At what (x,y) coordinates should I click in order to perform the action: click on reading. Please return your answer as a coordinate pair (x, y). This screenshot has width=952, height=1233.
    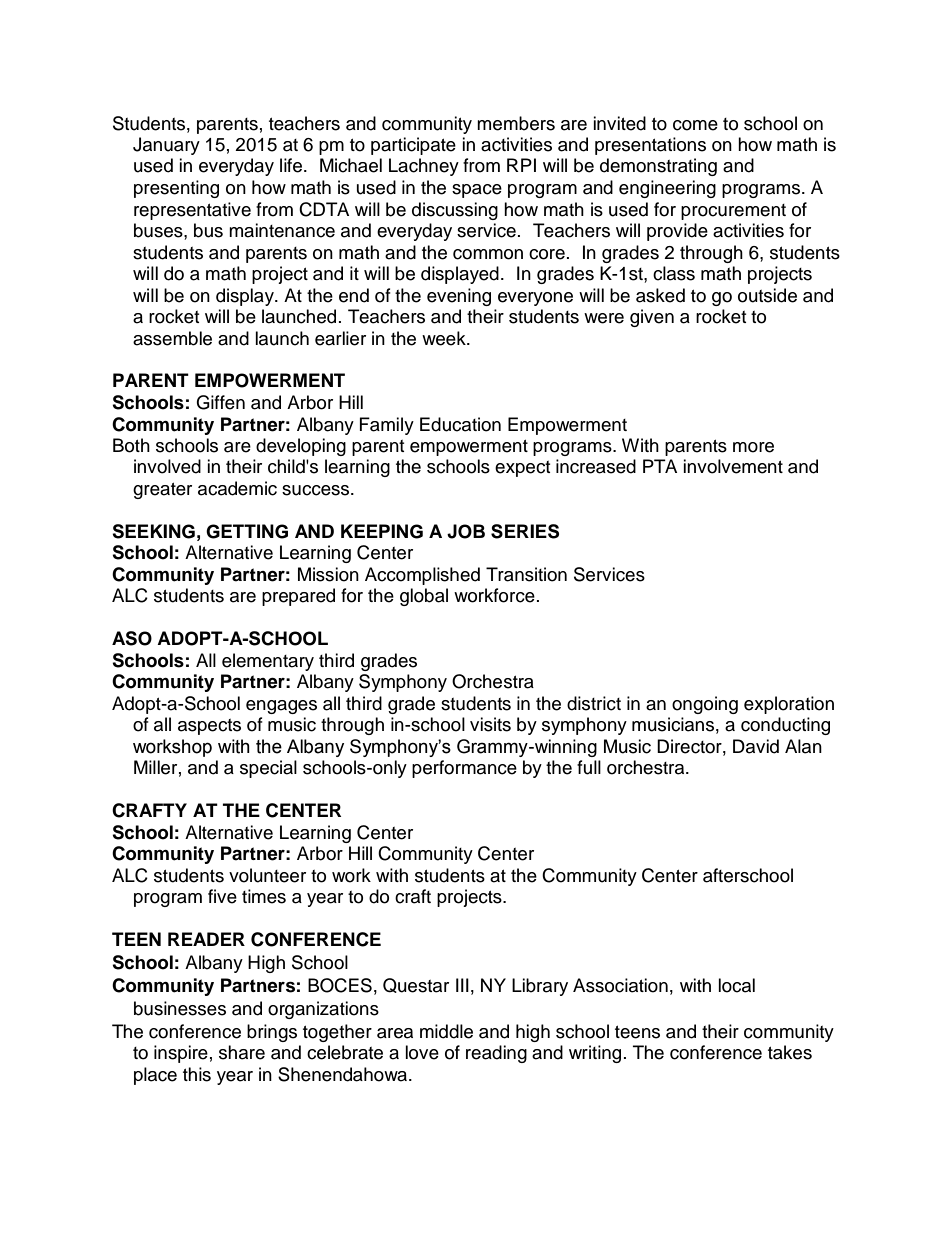
    Looking at the image, I should click on (496, 1054).
